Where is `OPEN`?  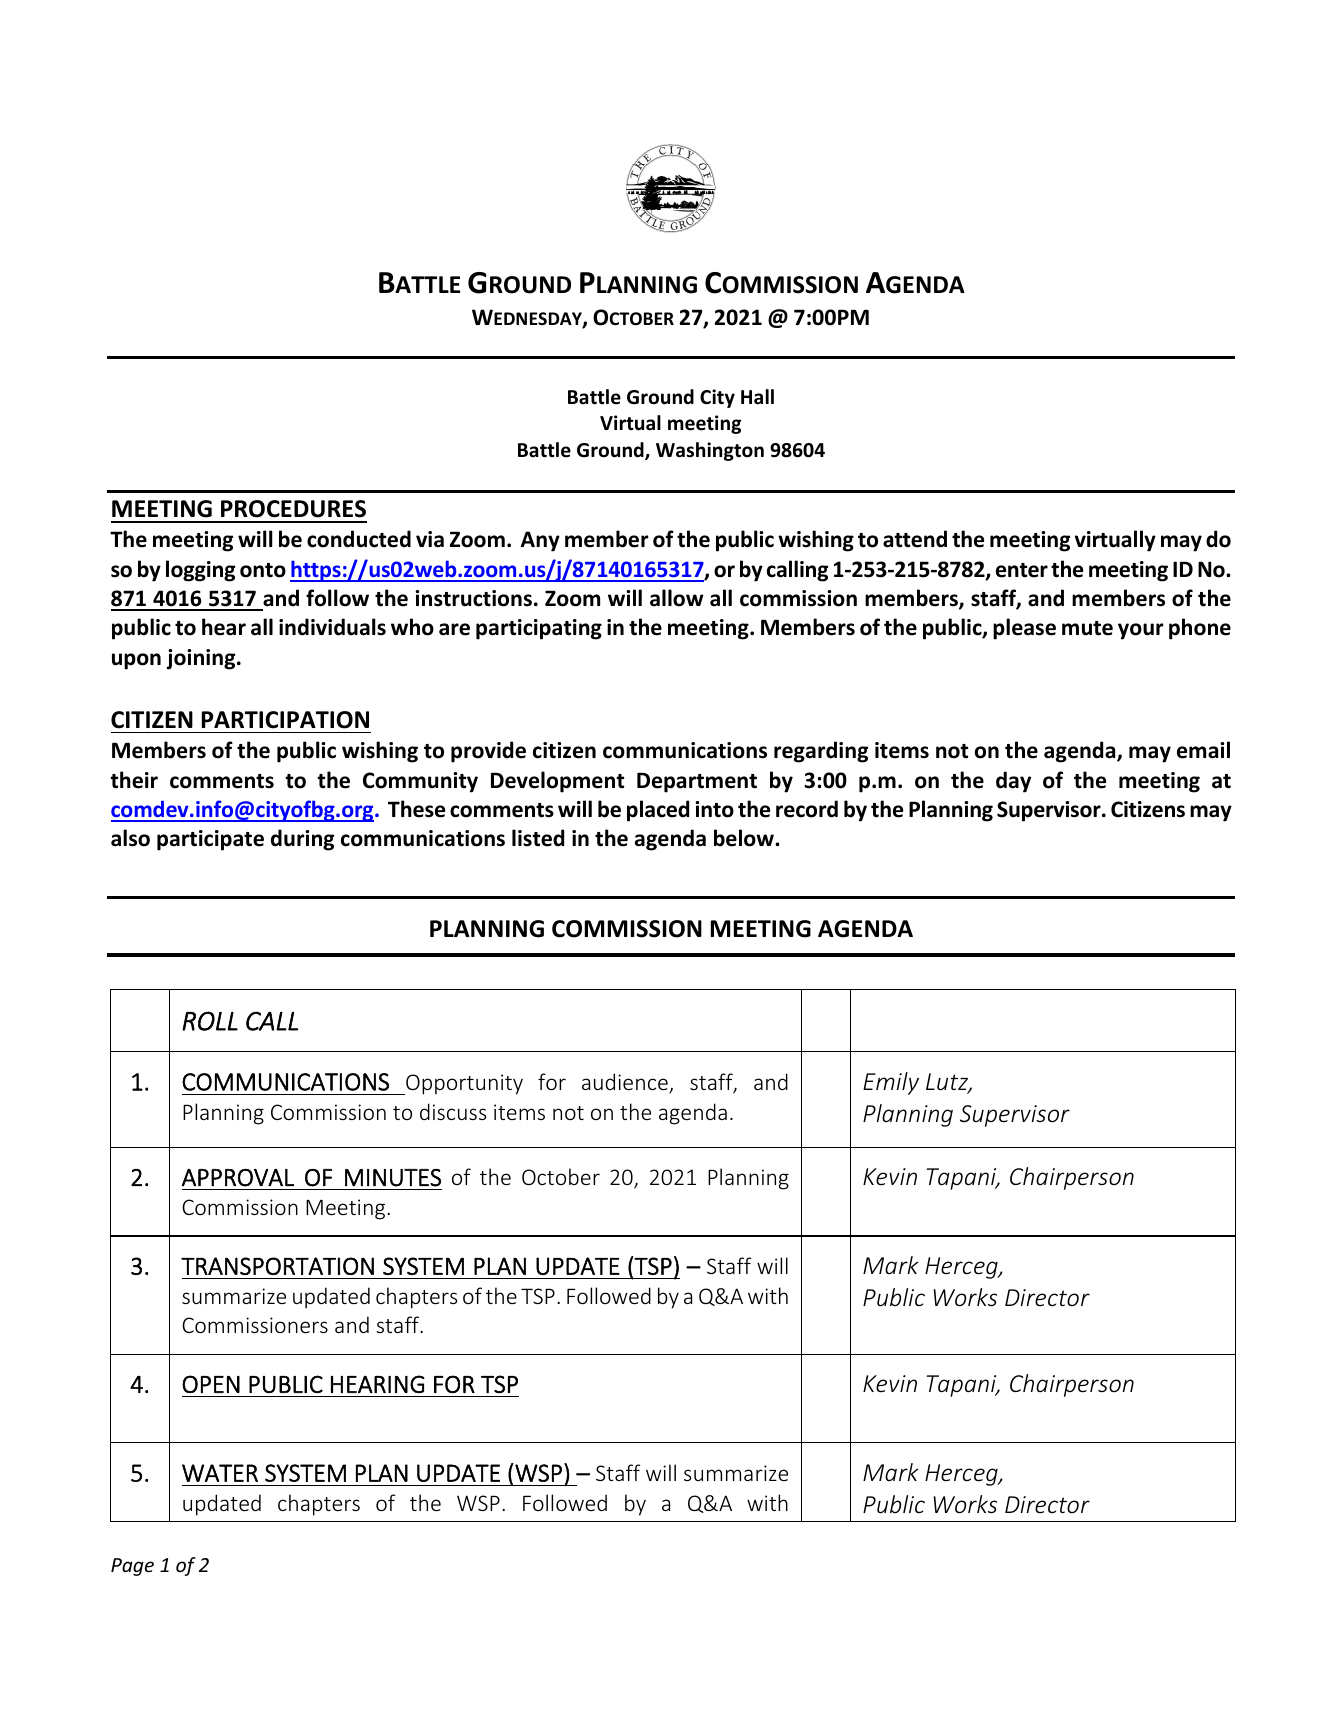 OPEN is located at coordinates (211, 1384).
